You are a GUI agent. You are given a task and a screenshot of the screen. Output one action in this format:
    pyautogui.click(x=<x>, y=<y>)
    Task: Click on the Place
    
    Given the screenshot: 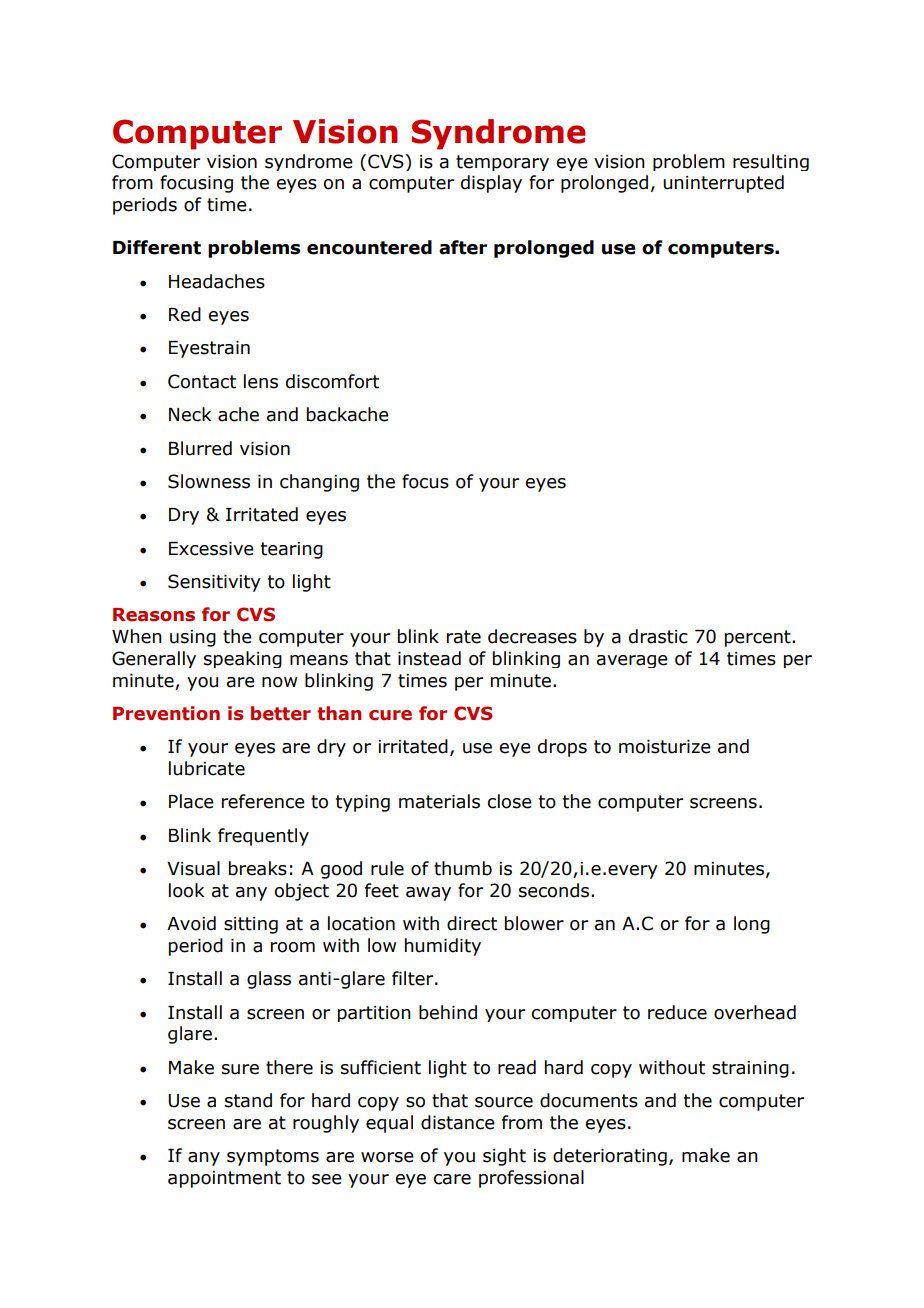 What is the action you would take?
    pyautogui.click(x=191, y=801)
